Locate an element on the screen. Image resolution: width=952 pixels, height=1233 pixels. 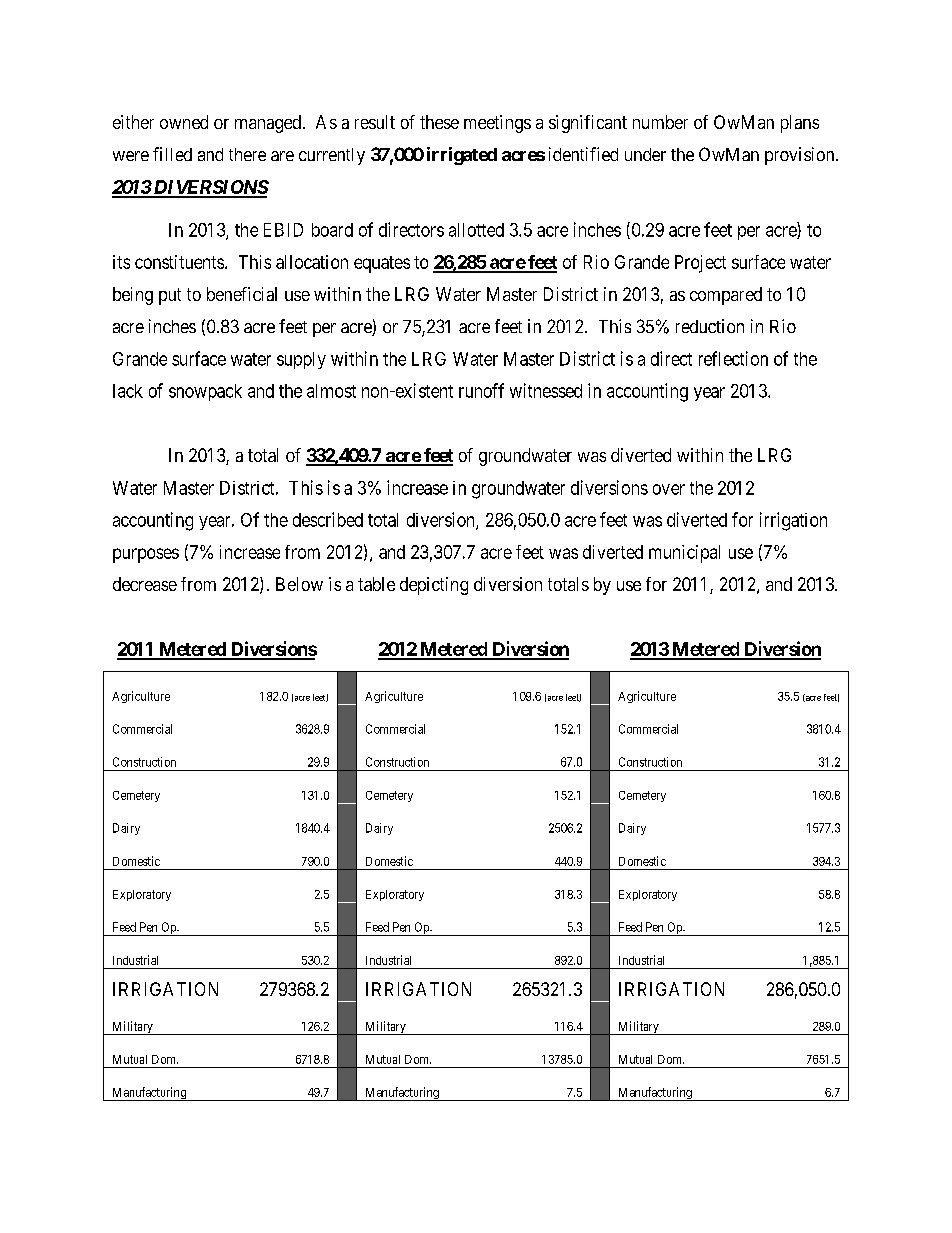
these is located at coordinates (439, 122).
